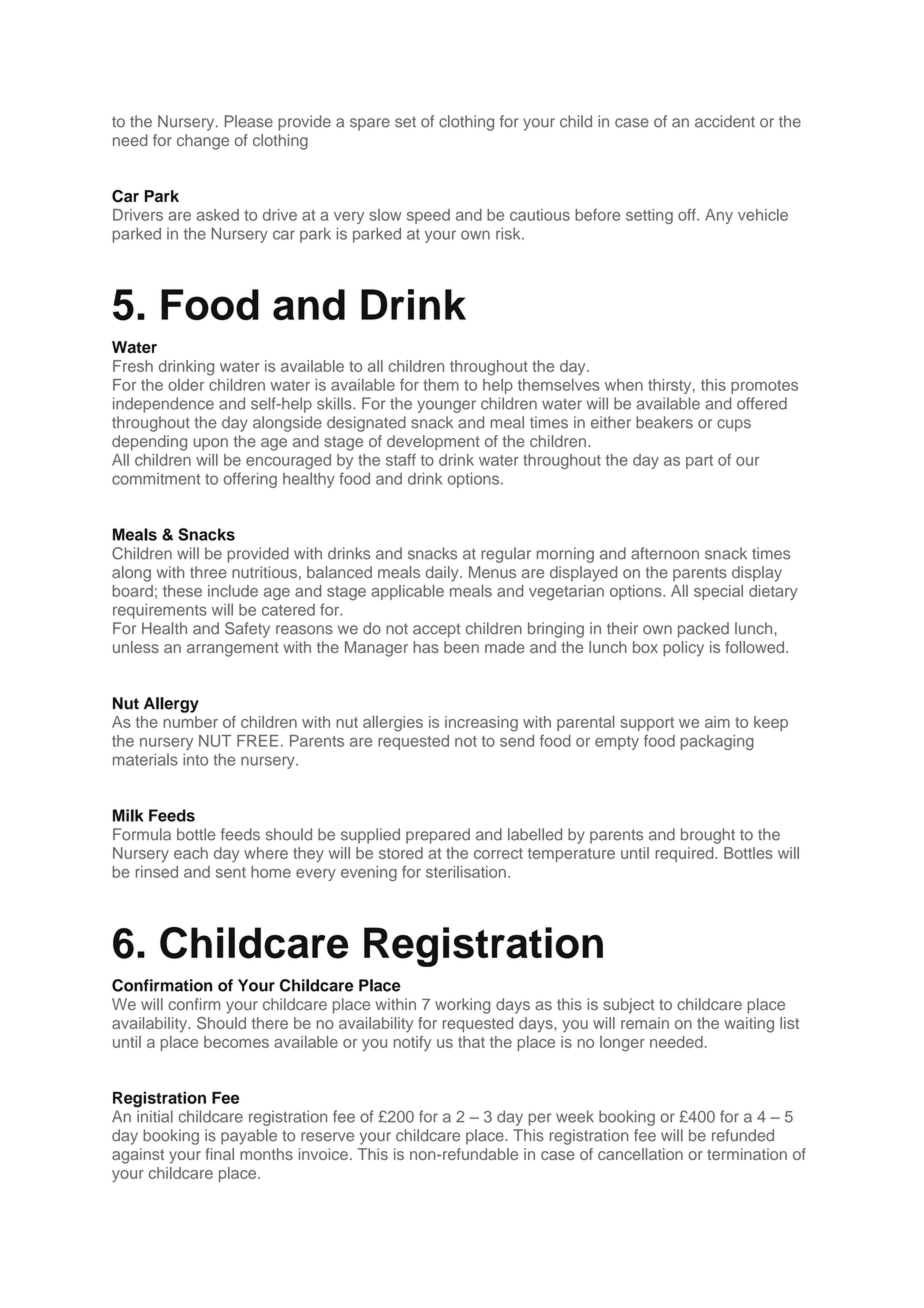 This image has height=1308, width=924. I want to click on younger, so click(446, 406).
